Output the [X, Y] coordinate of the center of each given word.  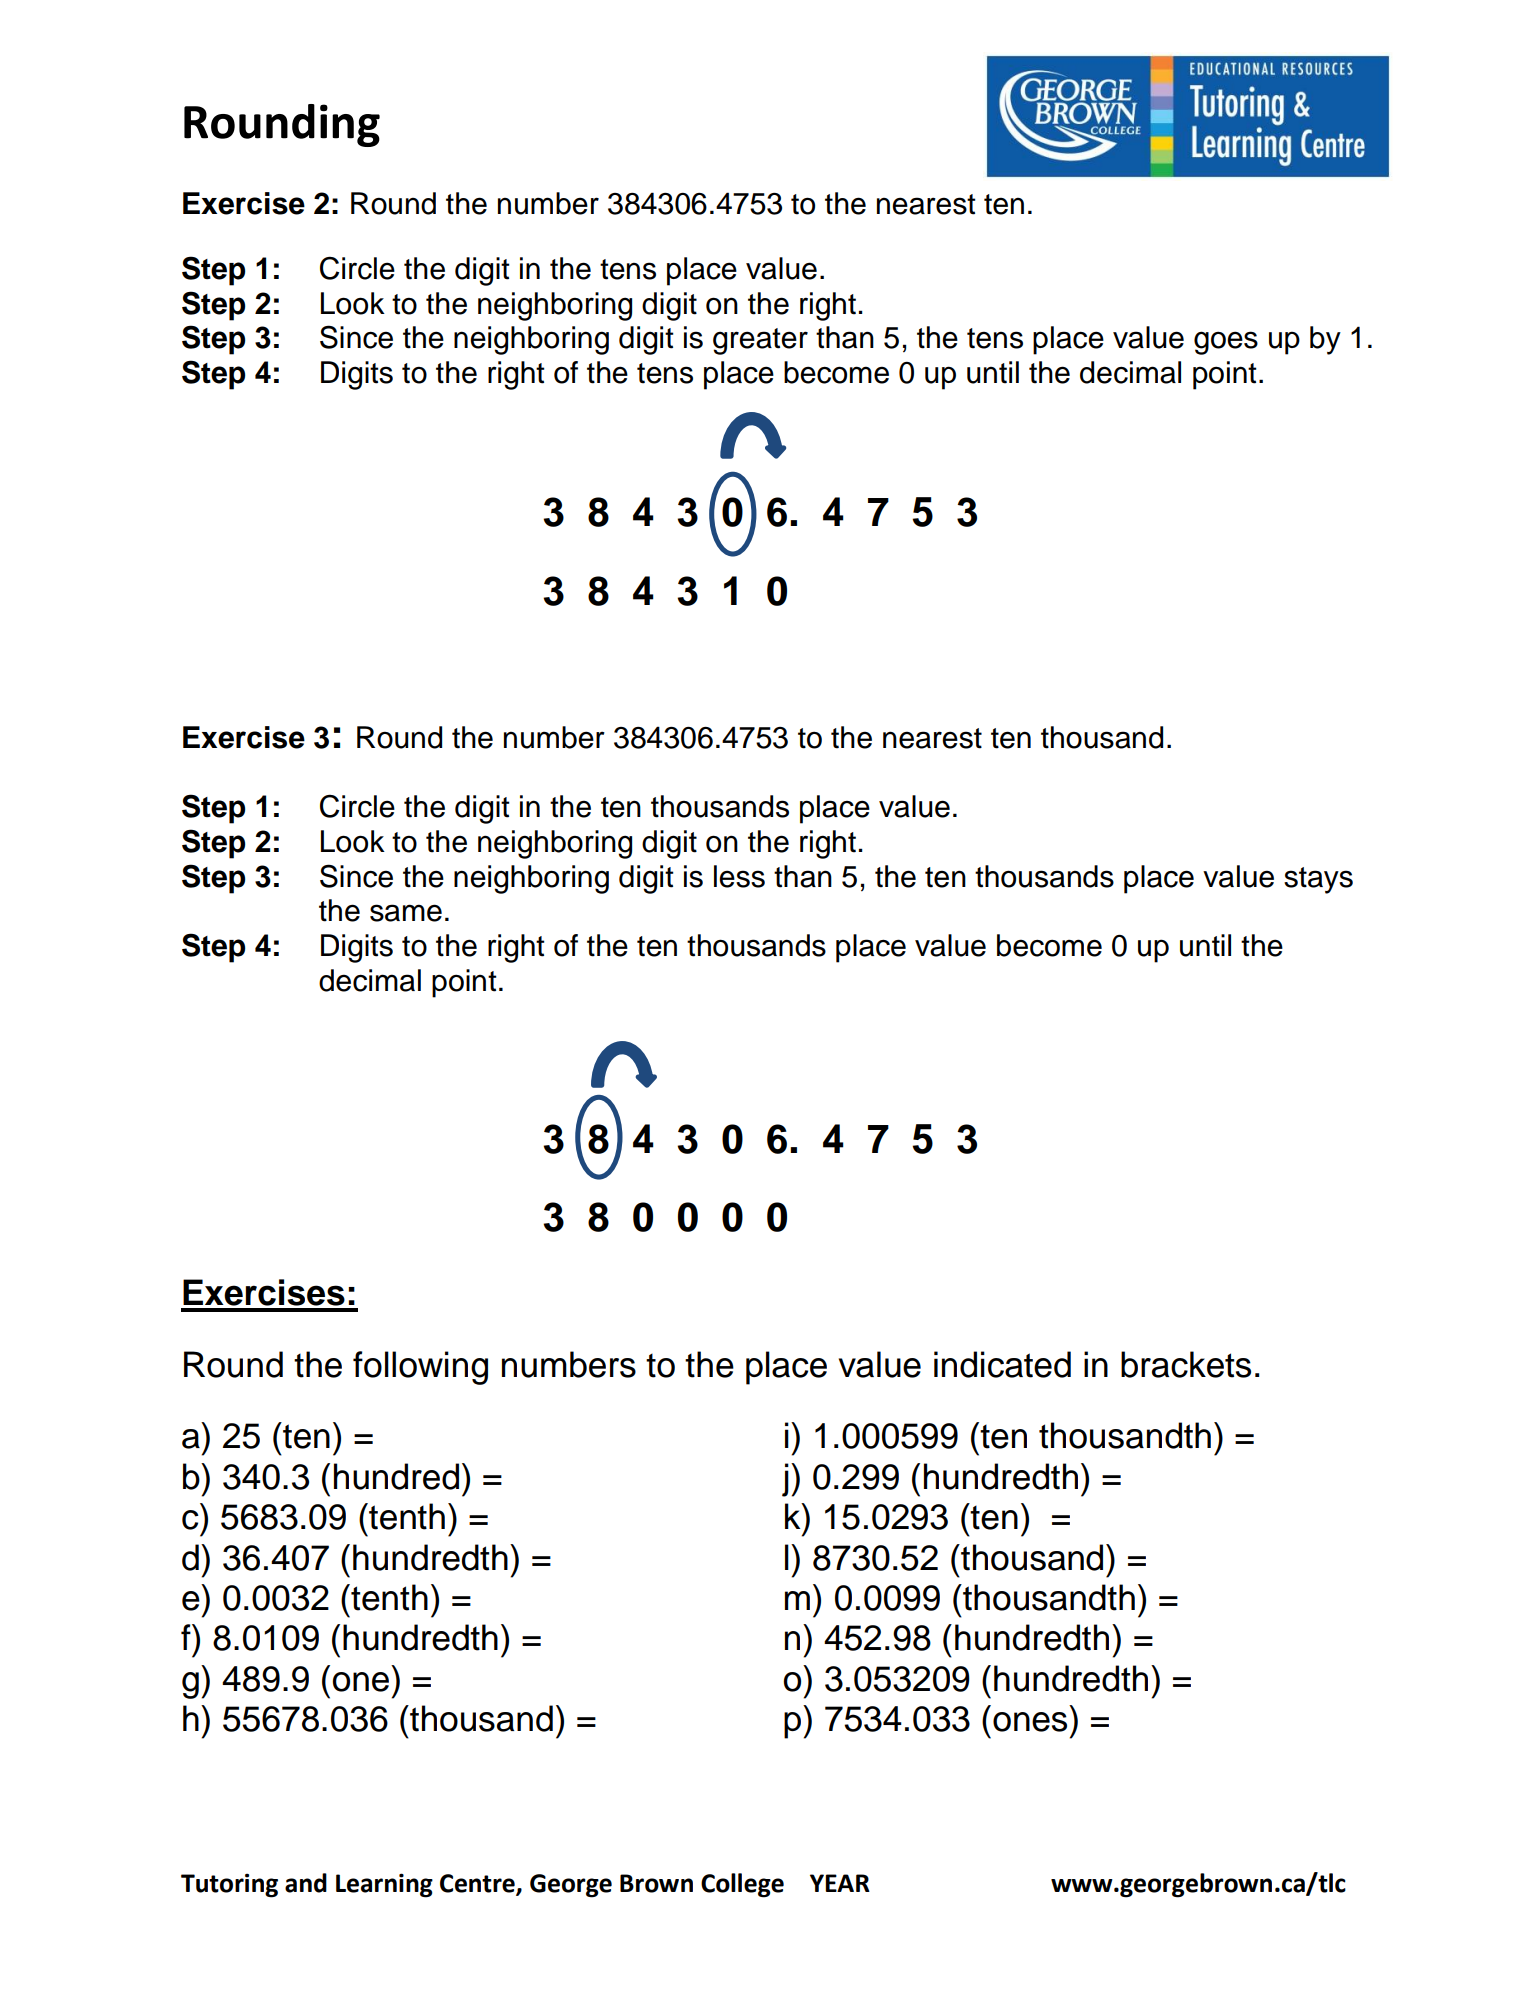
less [739, 876]
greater [760, 341]
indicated [1002, 1364]
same [406, 913]
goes [1226, 343]
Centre [478, 1884]
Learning [384, 1885]
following [420, 1368]
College [742, 1885]
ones [1030, 1722]
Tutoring [229, 1885]
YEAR [840, 1883]
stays [1318, 880]
